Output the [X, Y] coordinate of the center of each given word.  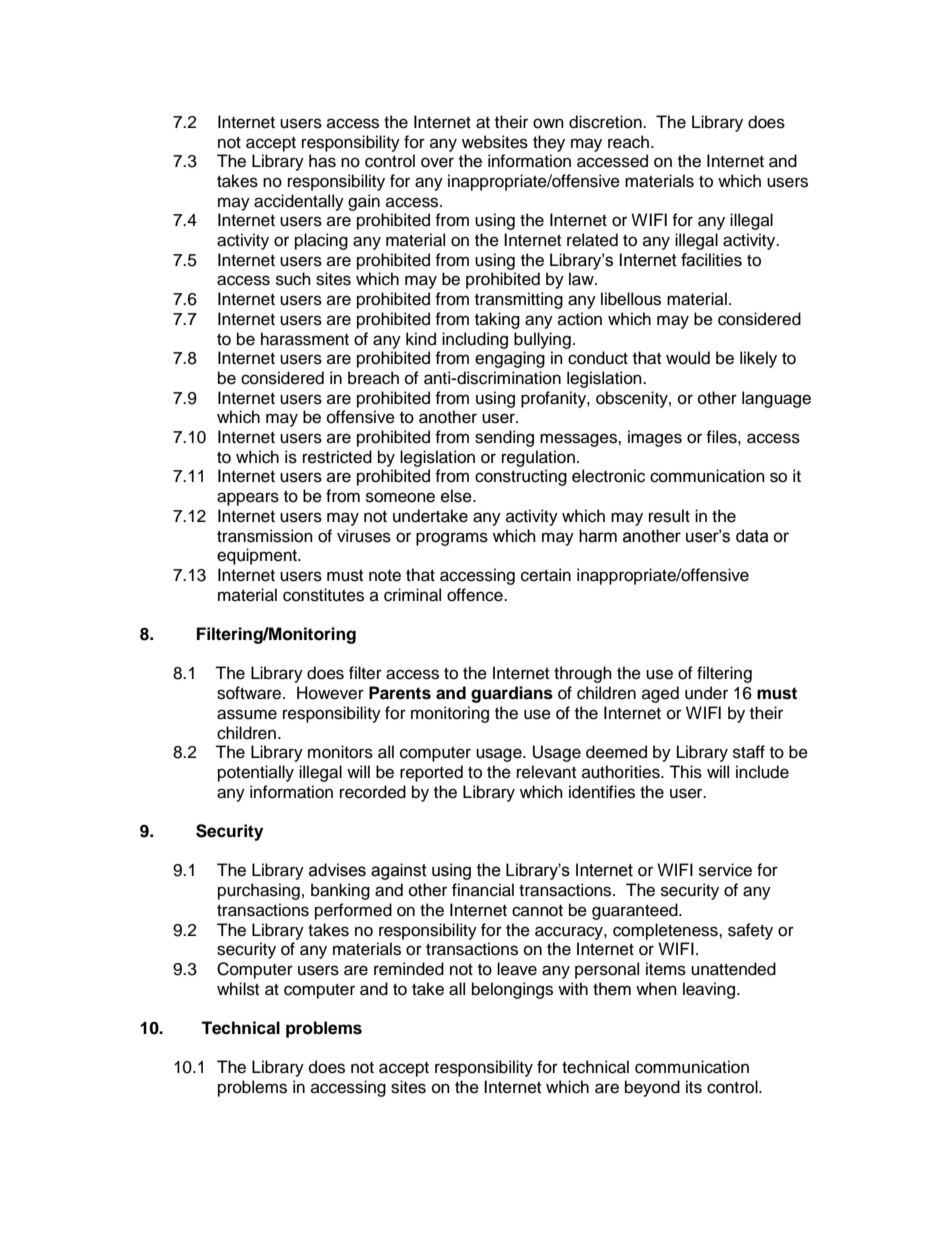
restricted [337, 457]
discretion [606, 122]
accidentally [299, 202]
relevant [546, 772]
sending [504, 438]
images [655, 438]
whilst [238, 989]
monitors [340, 752]
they [549, 143]
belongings [512, 990]
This [685, 772]
